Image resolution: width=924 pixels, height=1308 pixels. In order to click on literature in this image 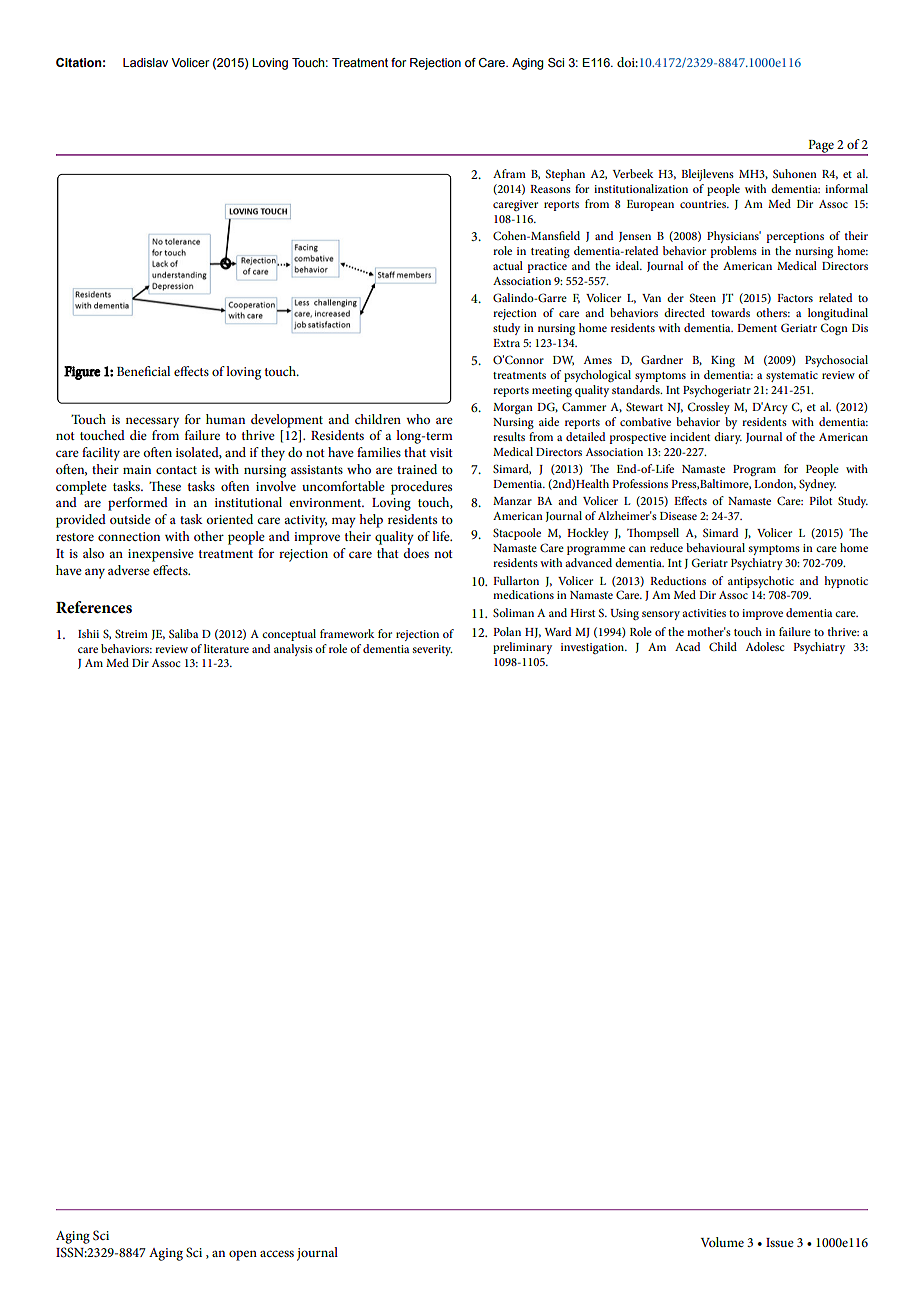, I will do `click(226, 648)`.
